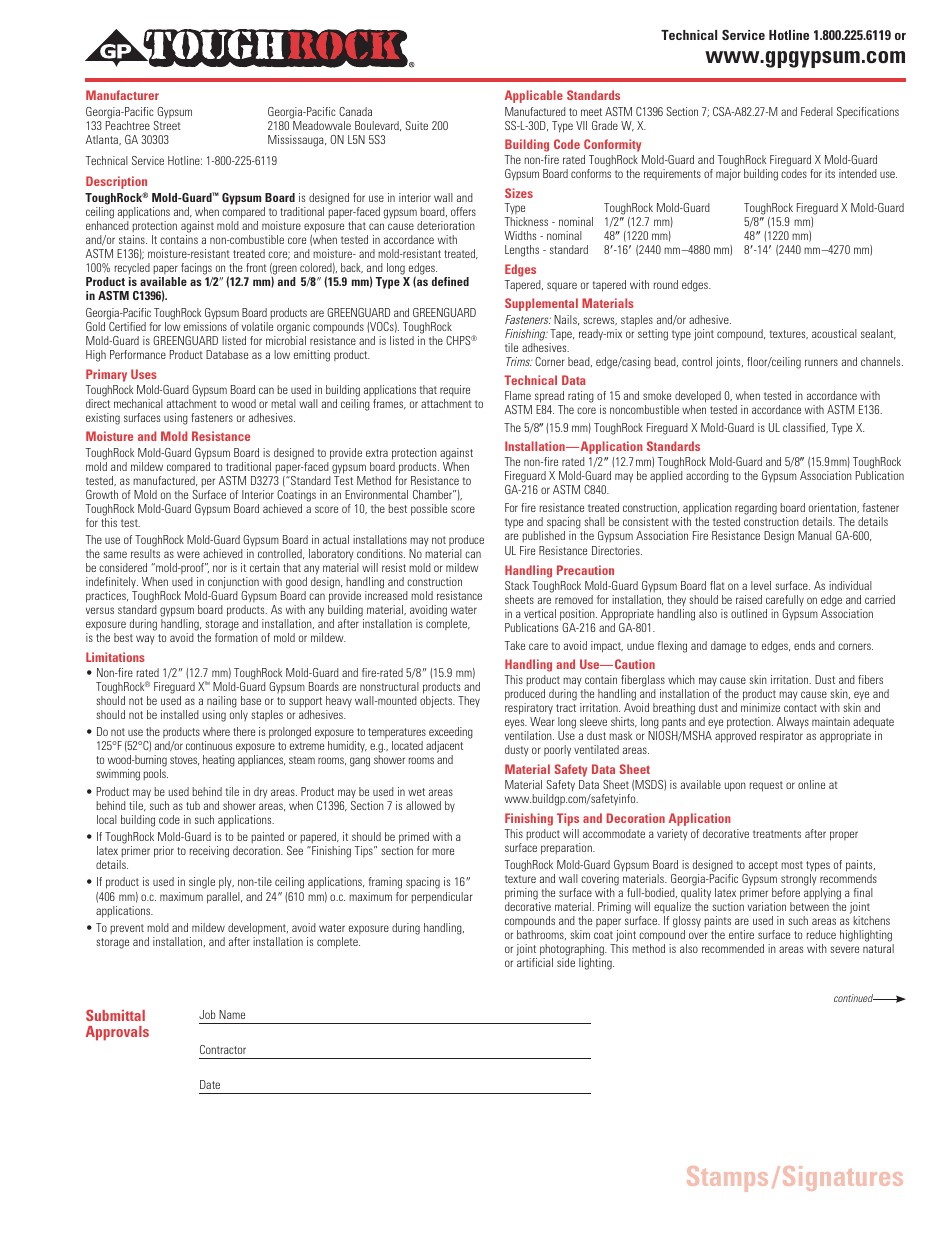 The image size is (952, 1233). Describe the element at coordinates (128, 125) in the page. I see `Peachtree` at that location.
